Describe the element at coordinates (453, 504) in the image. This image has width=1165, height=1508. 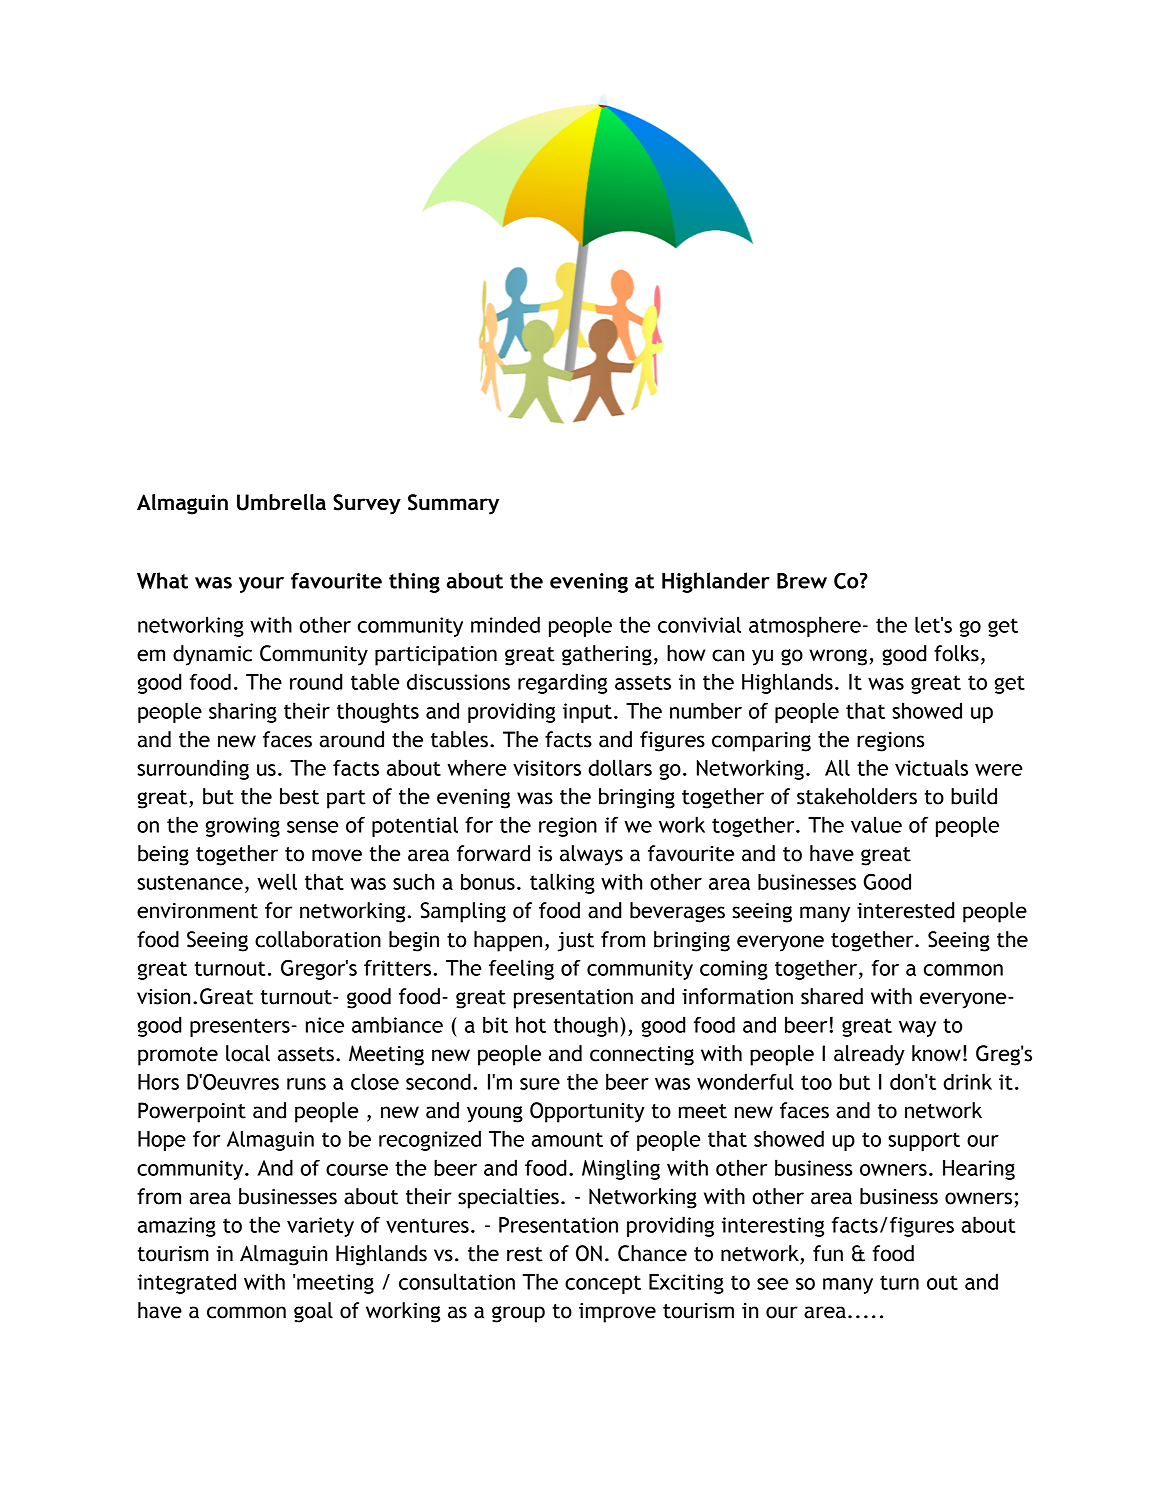
I see `Summary` at that location.
